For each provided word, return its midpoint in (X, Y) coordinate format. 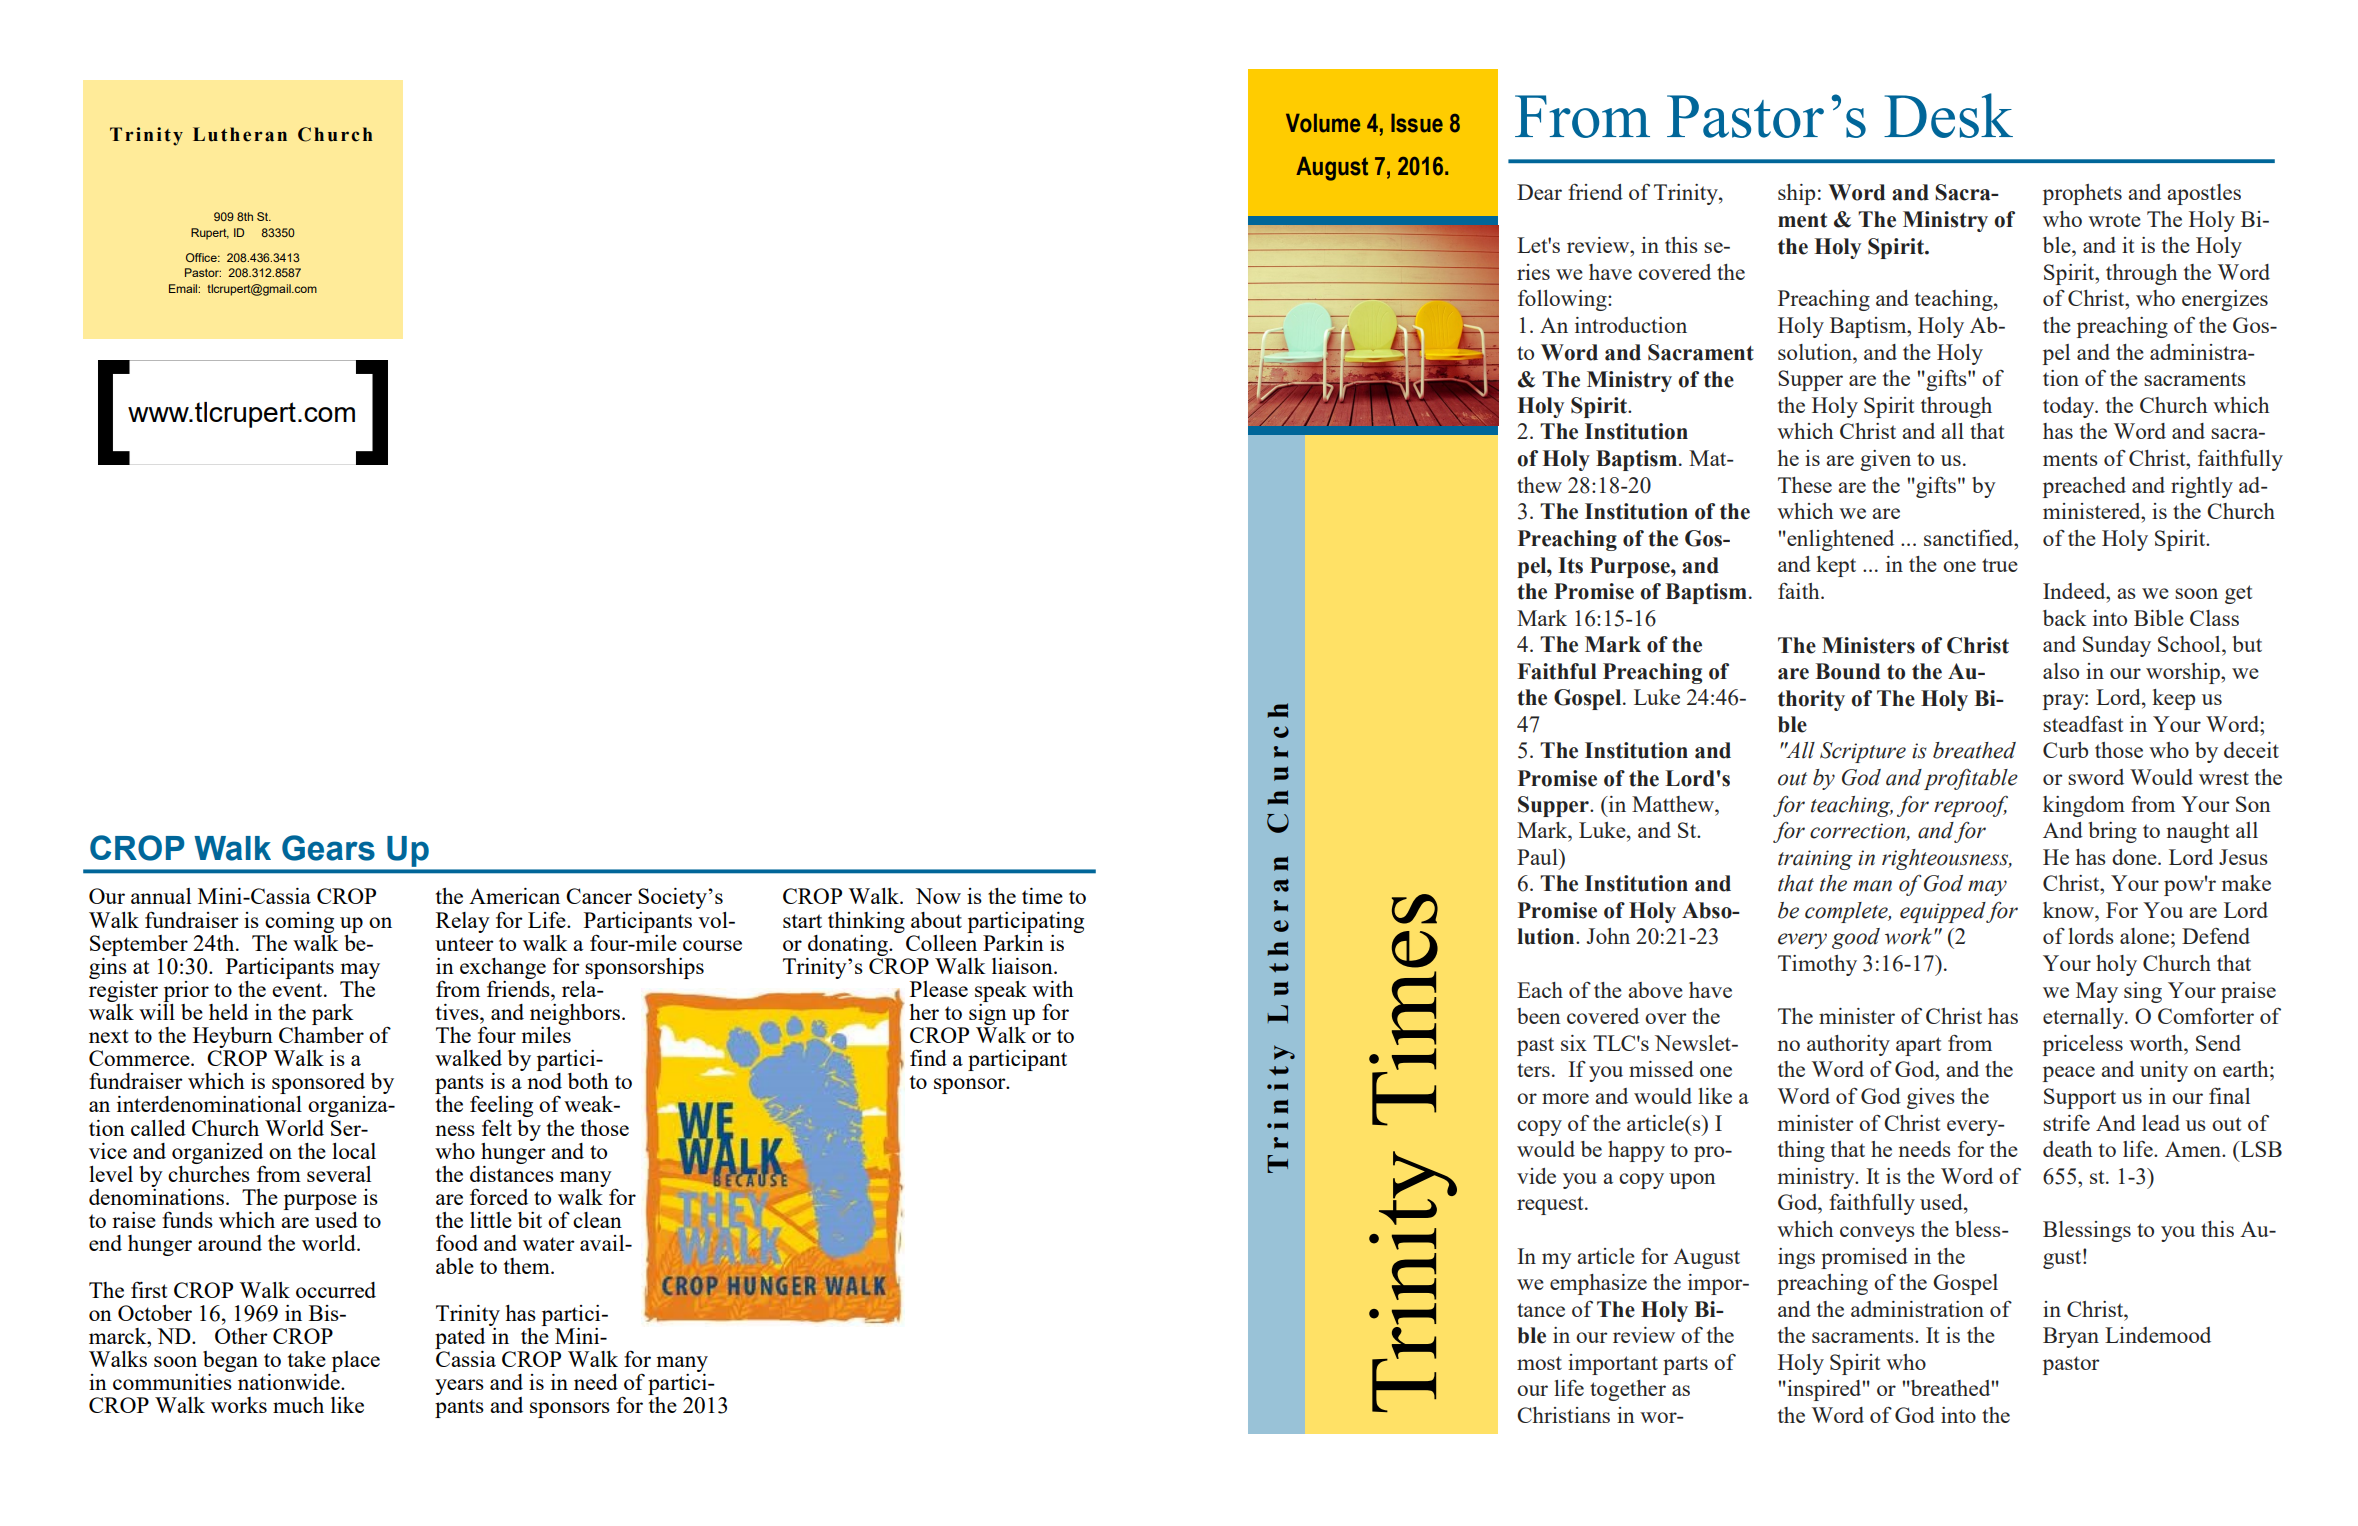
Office (202, 257)
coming (299, 922)
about (936, 920)
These (1805, 485)
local (354, 1151)
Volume (1323, 123)
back (2064, 618)
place (355, 1361)
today (2070, 407)
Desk (1948, 115)
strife (2066, 1122)
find (928, 1057)
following (1563, 300)
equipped (1943, 912)
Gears (328, 848)
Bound (1847, 671)
